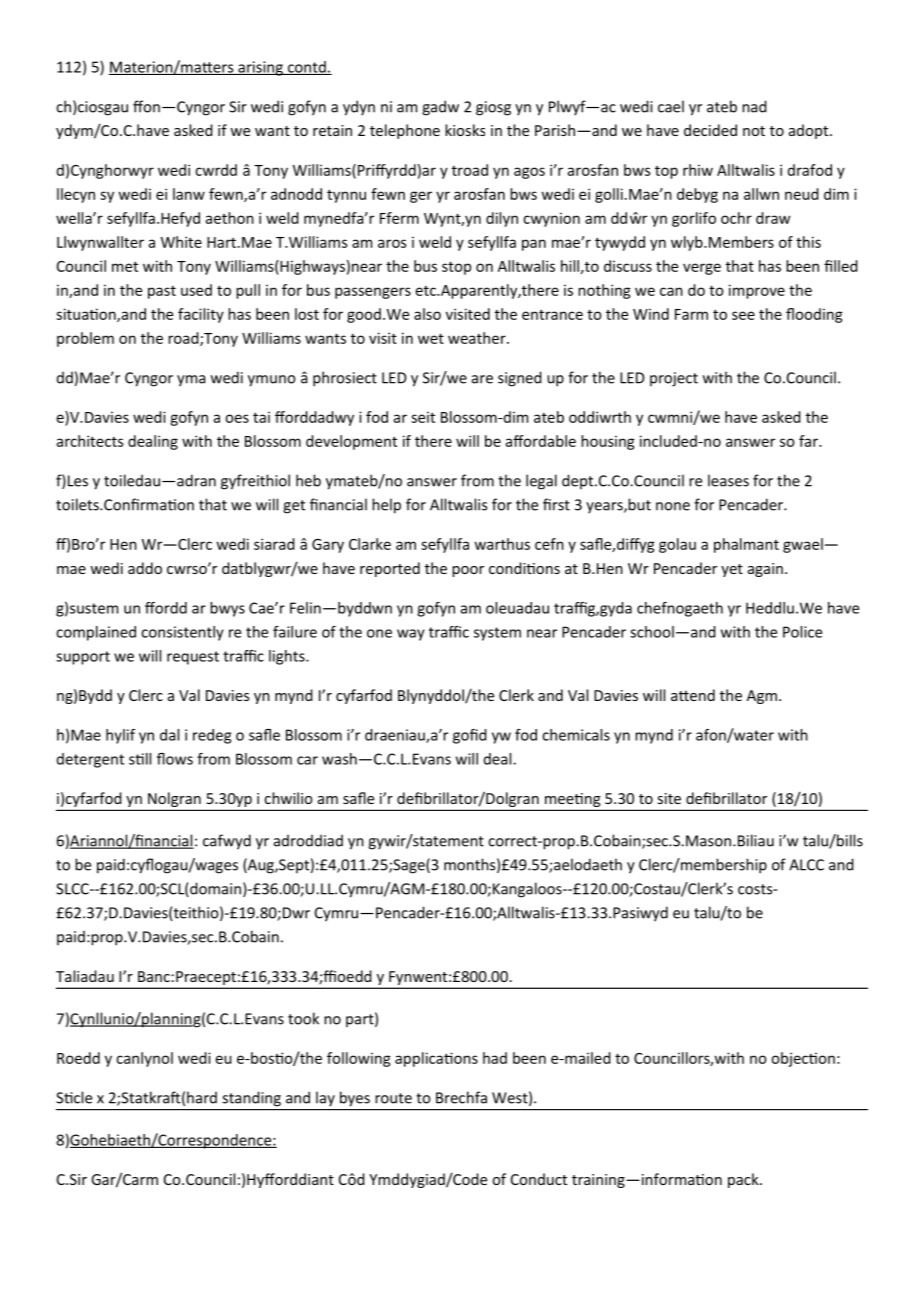 This image has width=924, height=1308. Describe the element at coordinates (754, 106) in the image. I see `nad` at that location.
